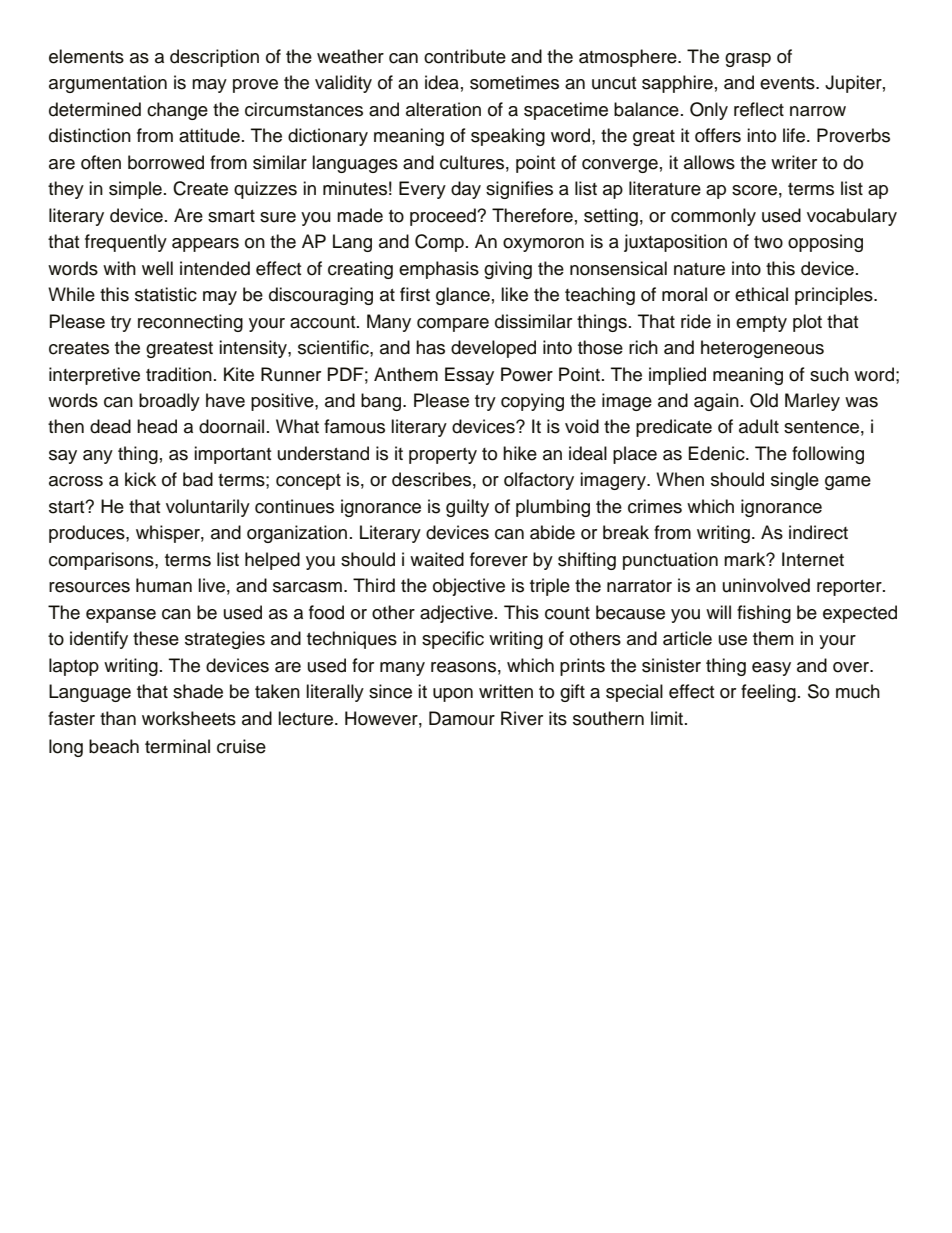  What do you see at coordinates (189, 718) in the screenshot?
I see `worksheets` at bounding box center [189, 718].
